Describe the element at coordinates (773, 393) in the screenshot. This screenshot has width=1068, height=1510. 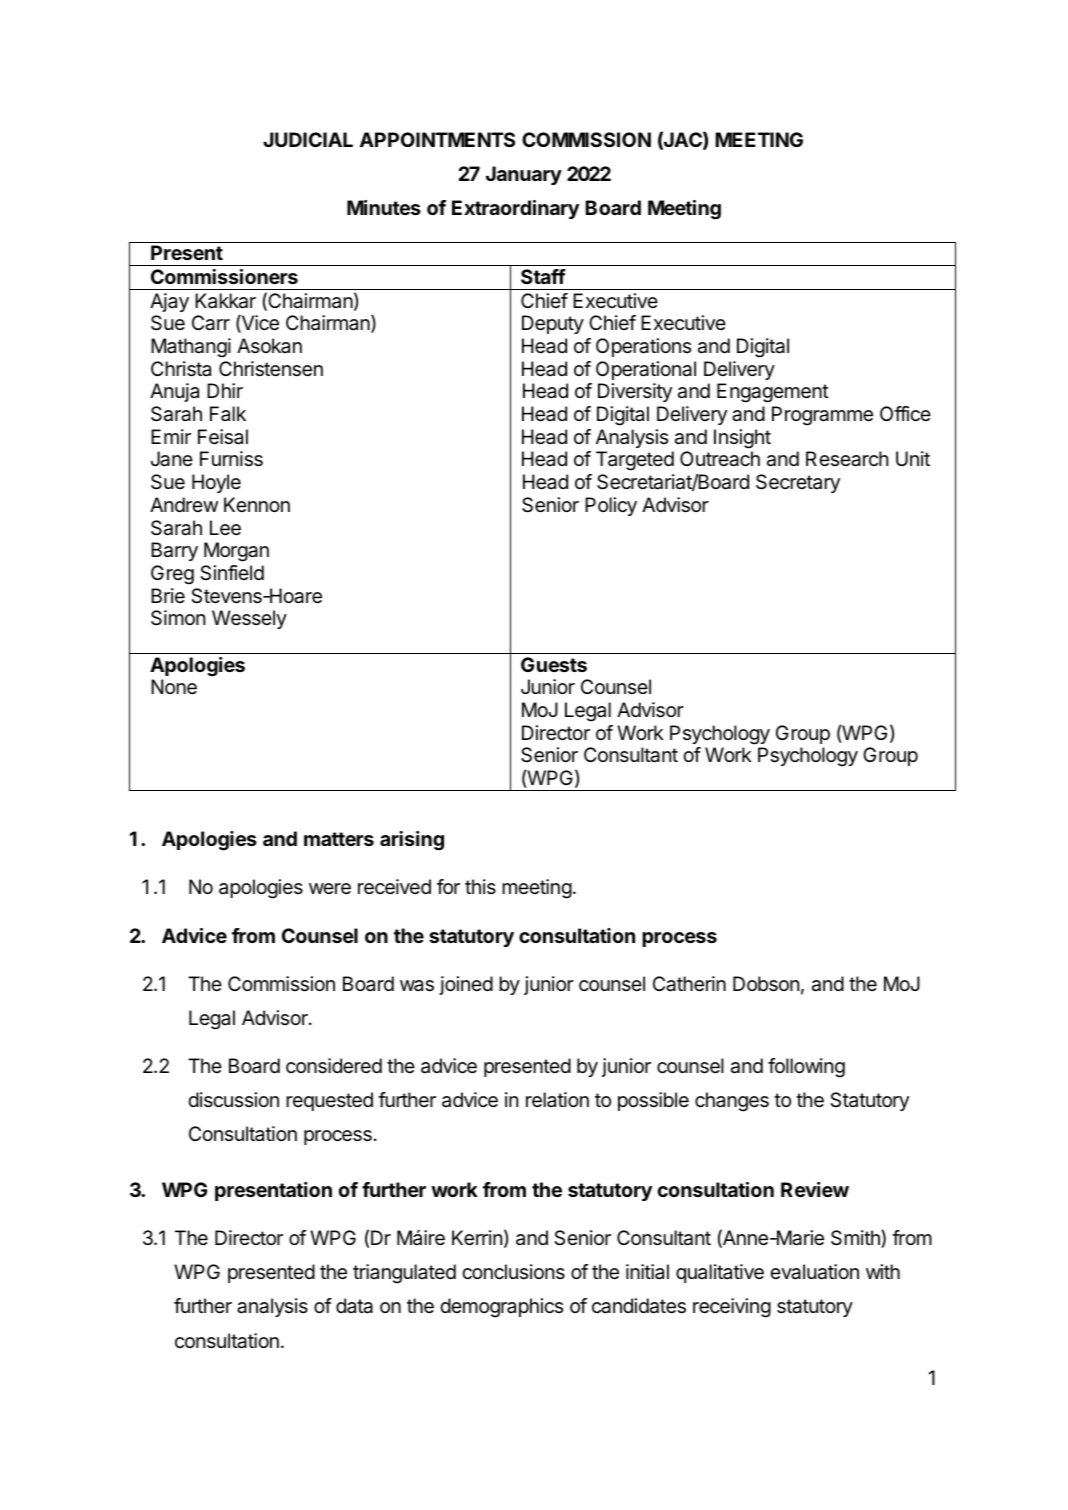
I see `Engagement` at that location.
